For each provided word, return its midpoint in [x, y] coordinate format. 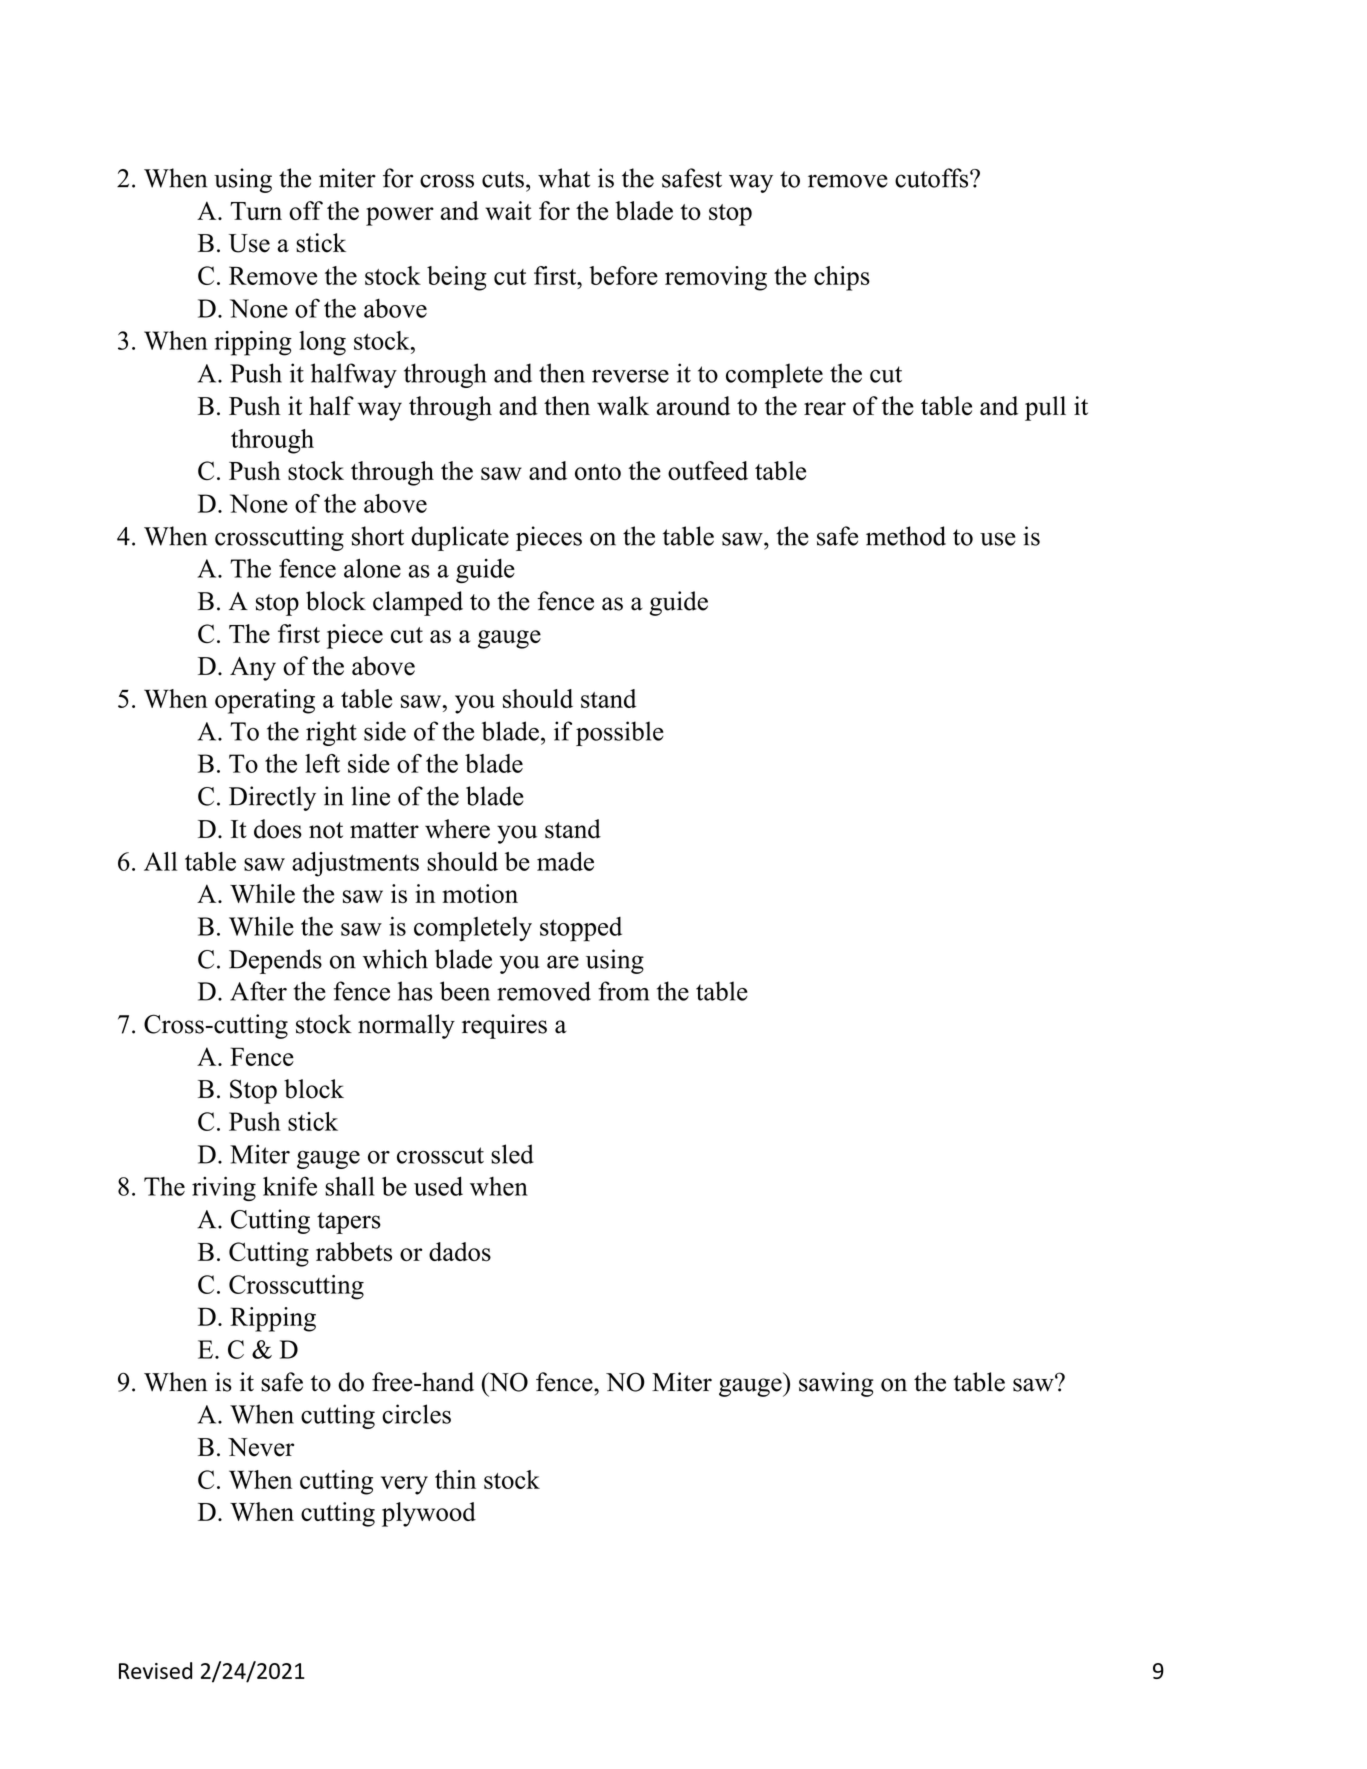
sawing [836, 1384]
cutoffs [933, 178]
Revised [155, 1670]
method [906, 536]
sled [512, 1154]
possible [620, 733]
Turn [256, 211]
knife [290, 1186]
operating [265, 701]
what [564, 178]
